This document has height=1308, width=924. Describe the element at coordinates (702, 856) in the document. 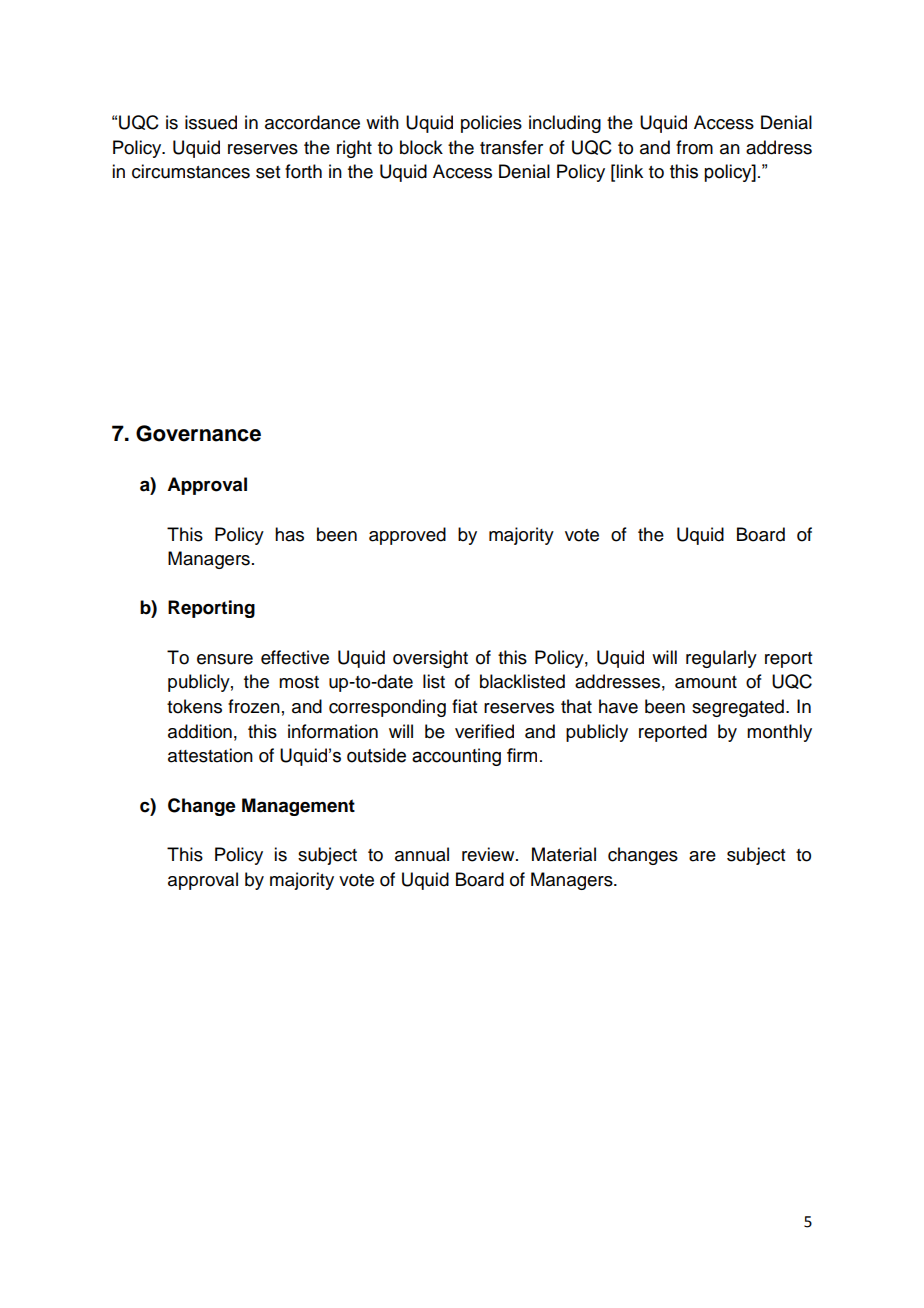

I see `are` at that location.
